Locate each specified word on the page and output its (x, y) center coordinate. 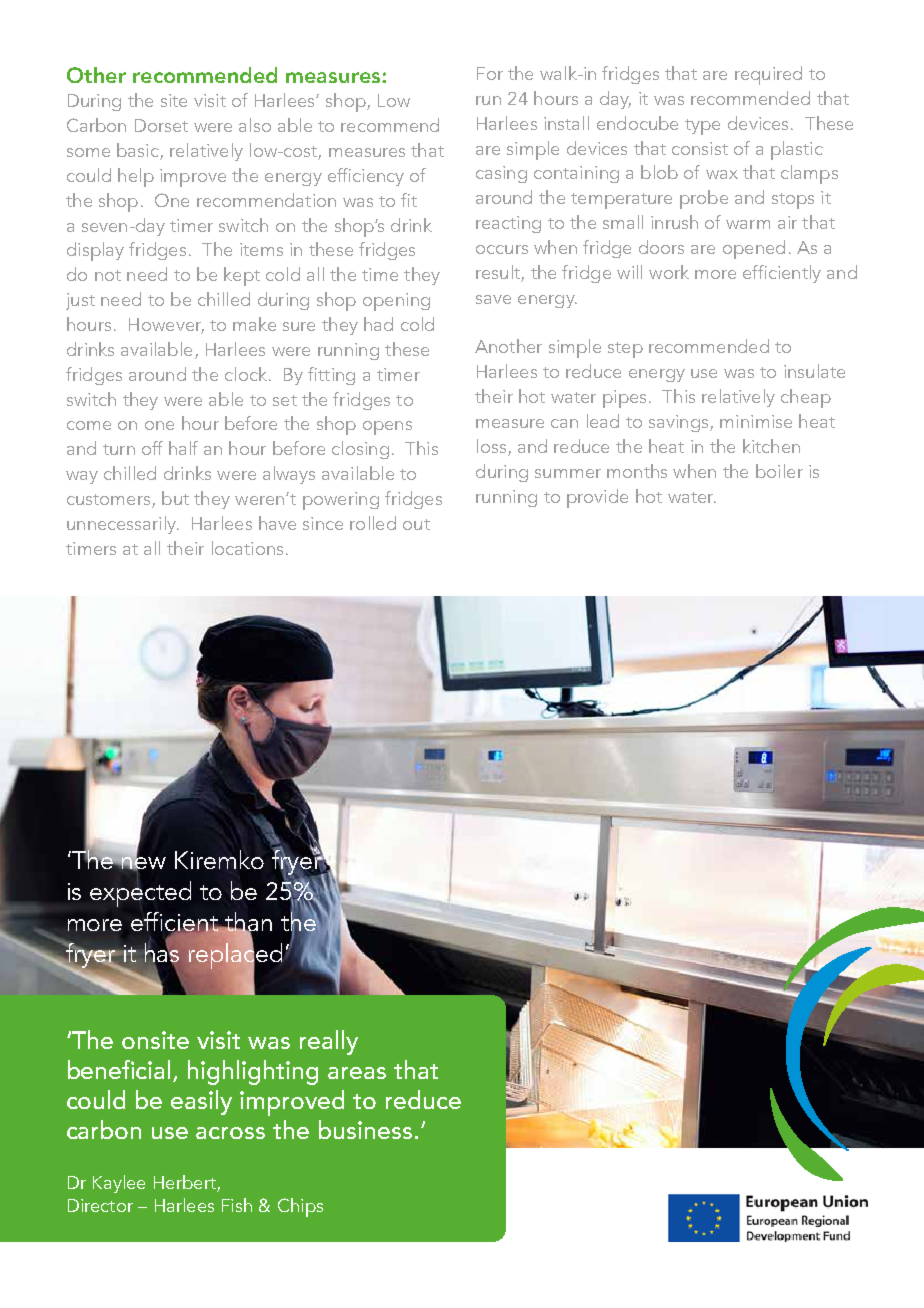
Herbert (186, 1183)
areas (357, 1073)
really (329, 1042)
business (365, 1129)
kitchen (771, 446)
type (702, 127)
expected (140, 893)
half (183, 448)
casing (501, 174)
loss (491, 446)
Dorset (161, 125)
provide (597, 498)
